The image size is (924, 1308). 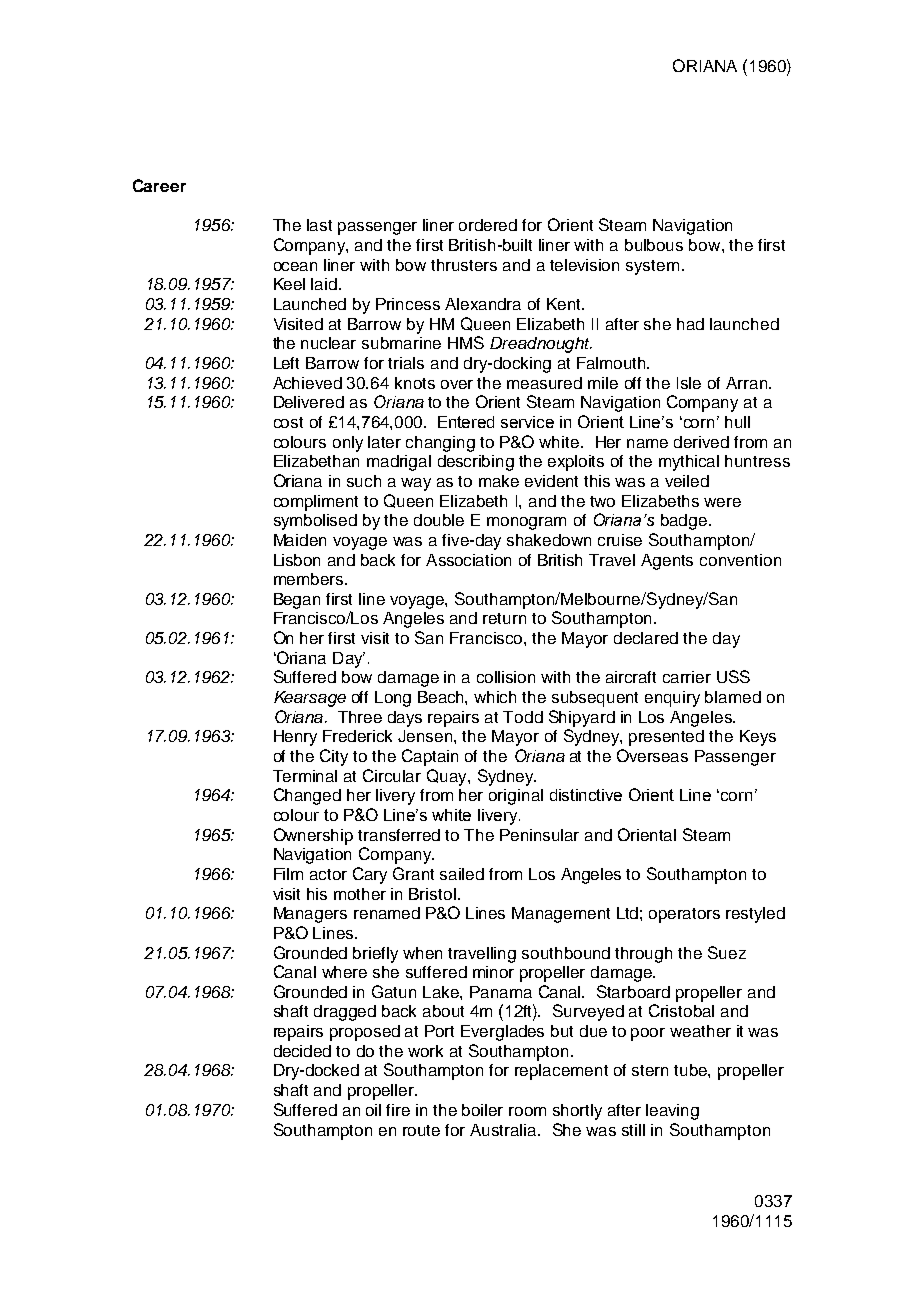 What do you see at coordinates (159, 185) in the page?
I see `Career` at bounding box center [159, 185].
